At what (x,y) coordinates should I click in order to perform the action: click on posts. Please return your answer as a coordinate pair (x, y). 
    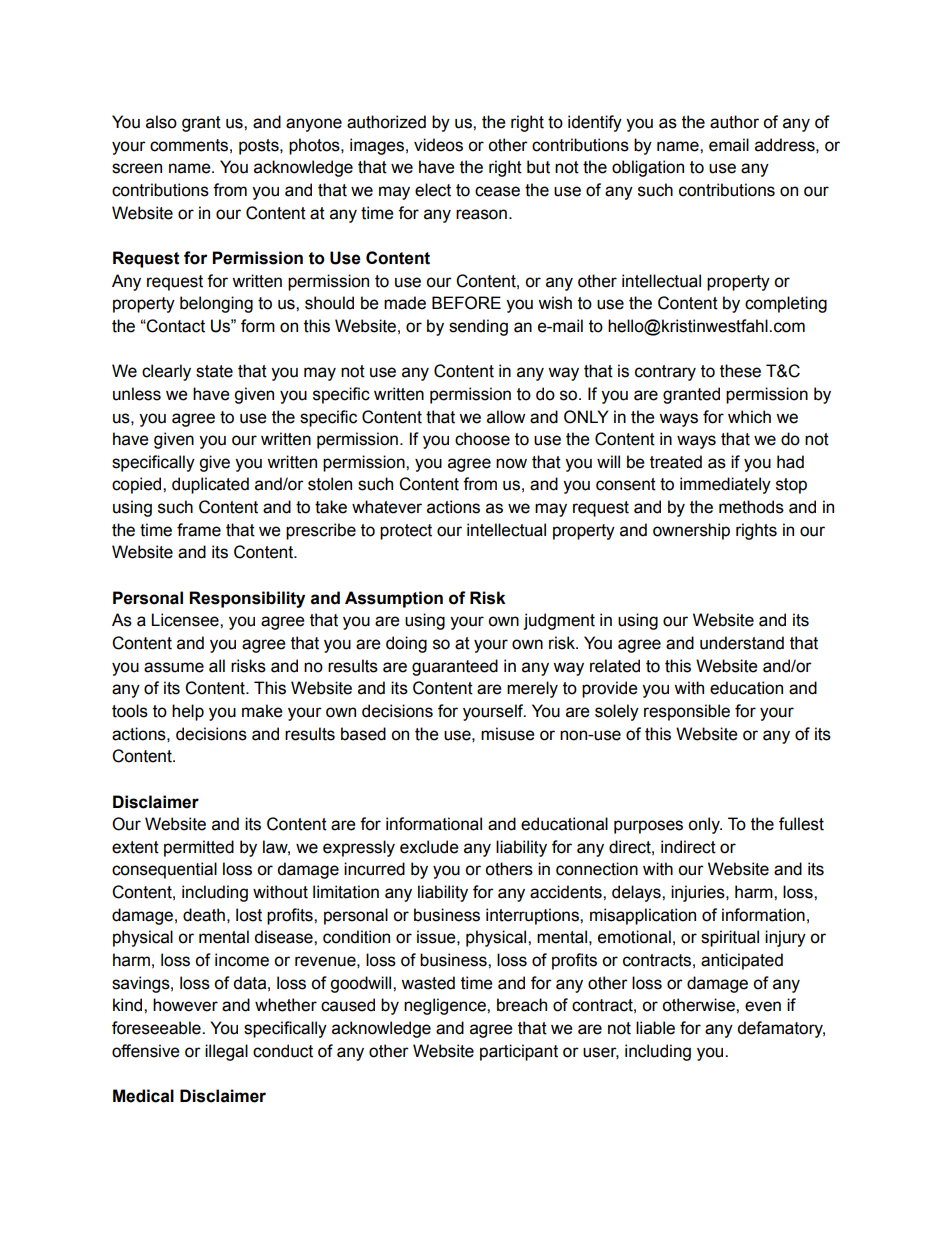
    Looking at the image, I should click on (260, 147).
